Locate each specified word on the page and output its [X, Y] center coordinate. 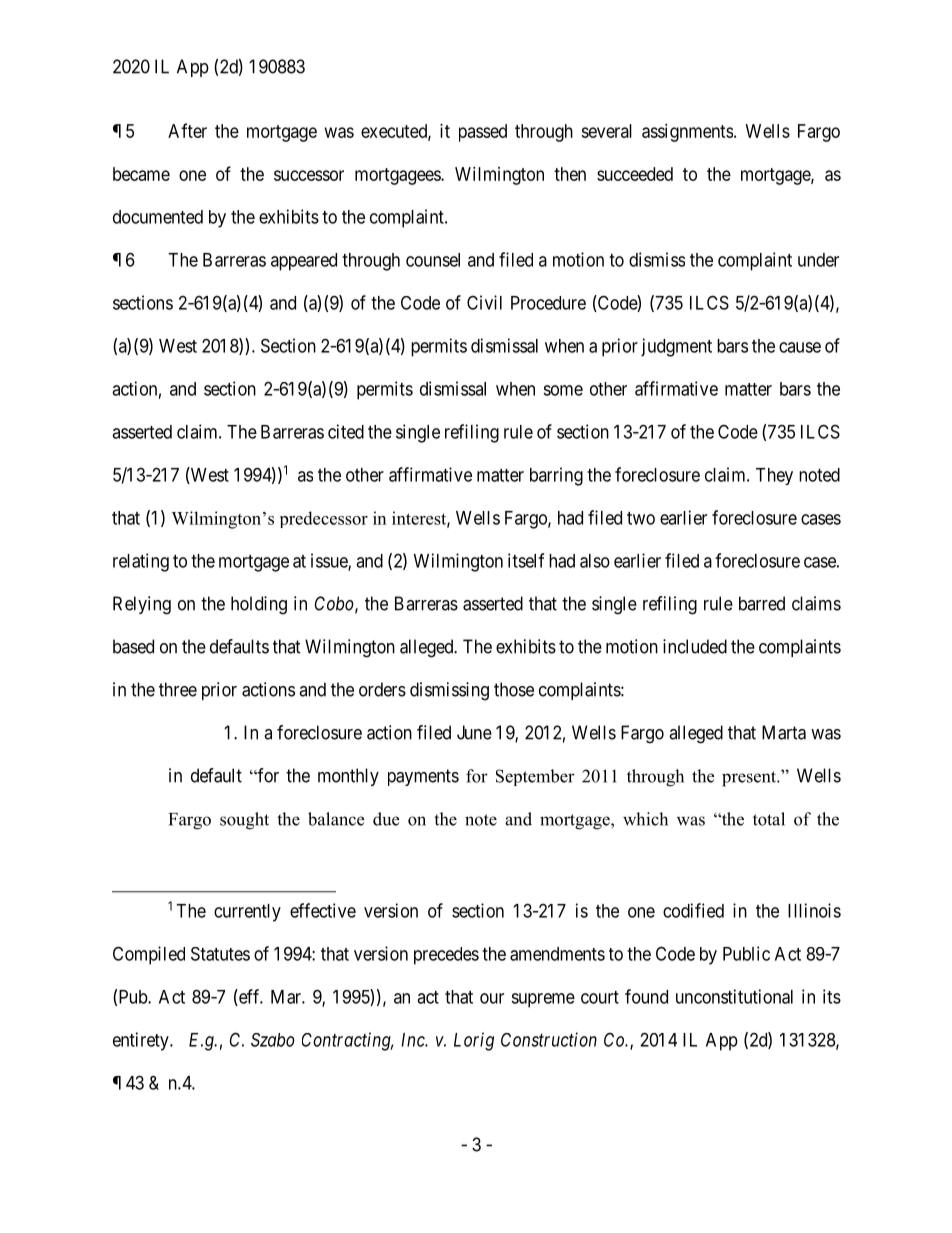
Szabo [273, 1040]
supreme [543, 1000]
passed [483, 133]
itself [526, 560]
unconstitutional [734, 996]
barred [762, 603]
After [187, 130]
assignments [687, 133]
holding [259, 605]
